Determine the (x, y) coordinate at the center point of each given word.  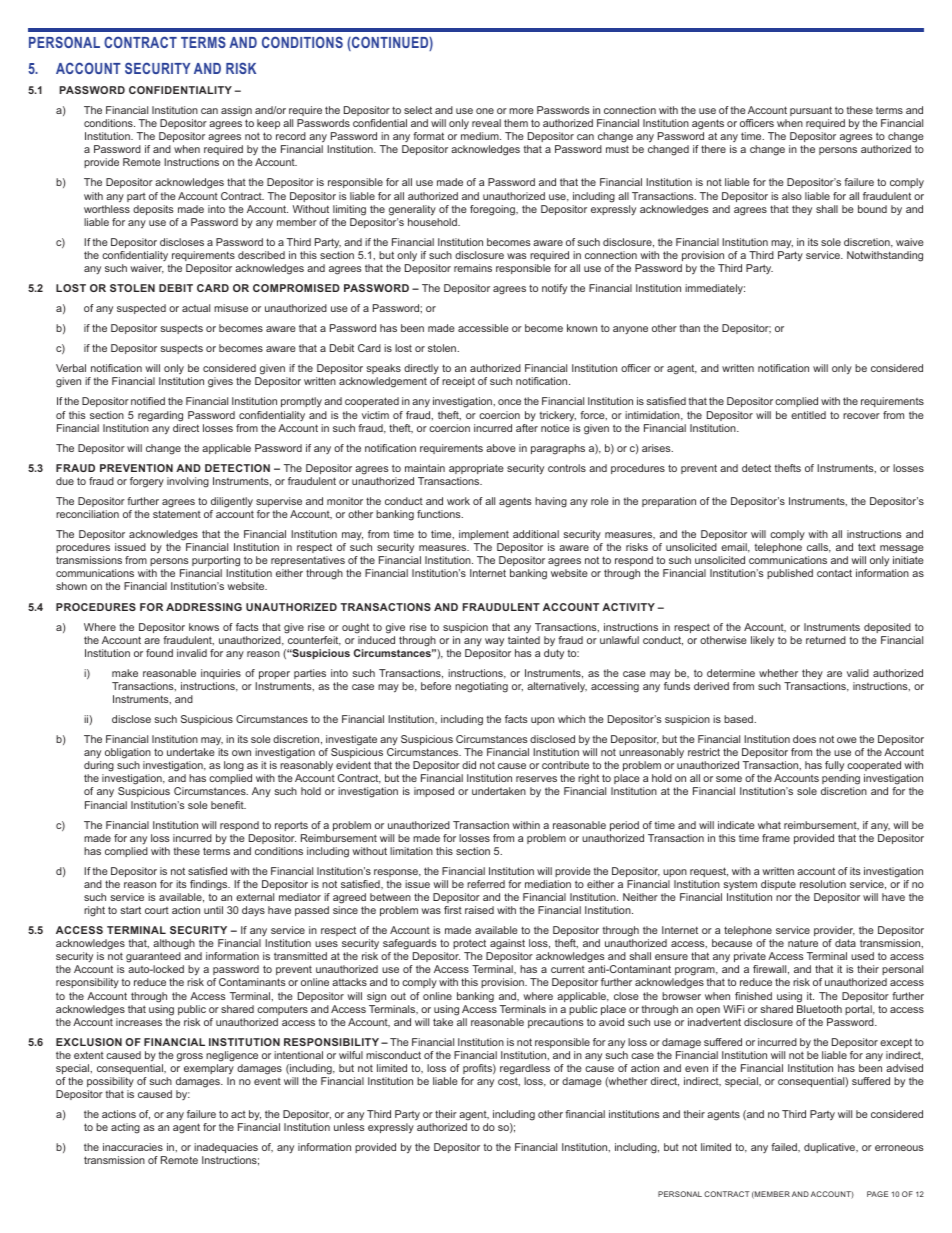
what (769, 825)
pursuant (811, 111)
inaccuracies (133, 1147)
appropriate (476, 469)
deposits (153, 210)
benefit (228, 805)
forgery (147, 482)
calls (819, 548)
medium (481, 136)
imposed (434, 792)
